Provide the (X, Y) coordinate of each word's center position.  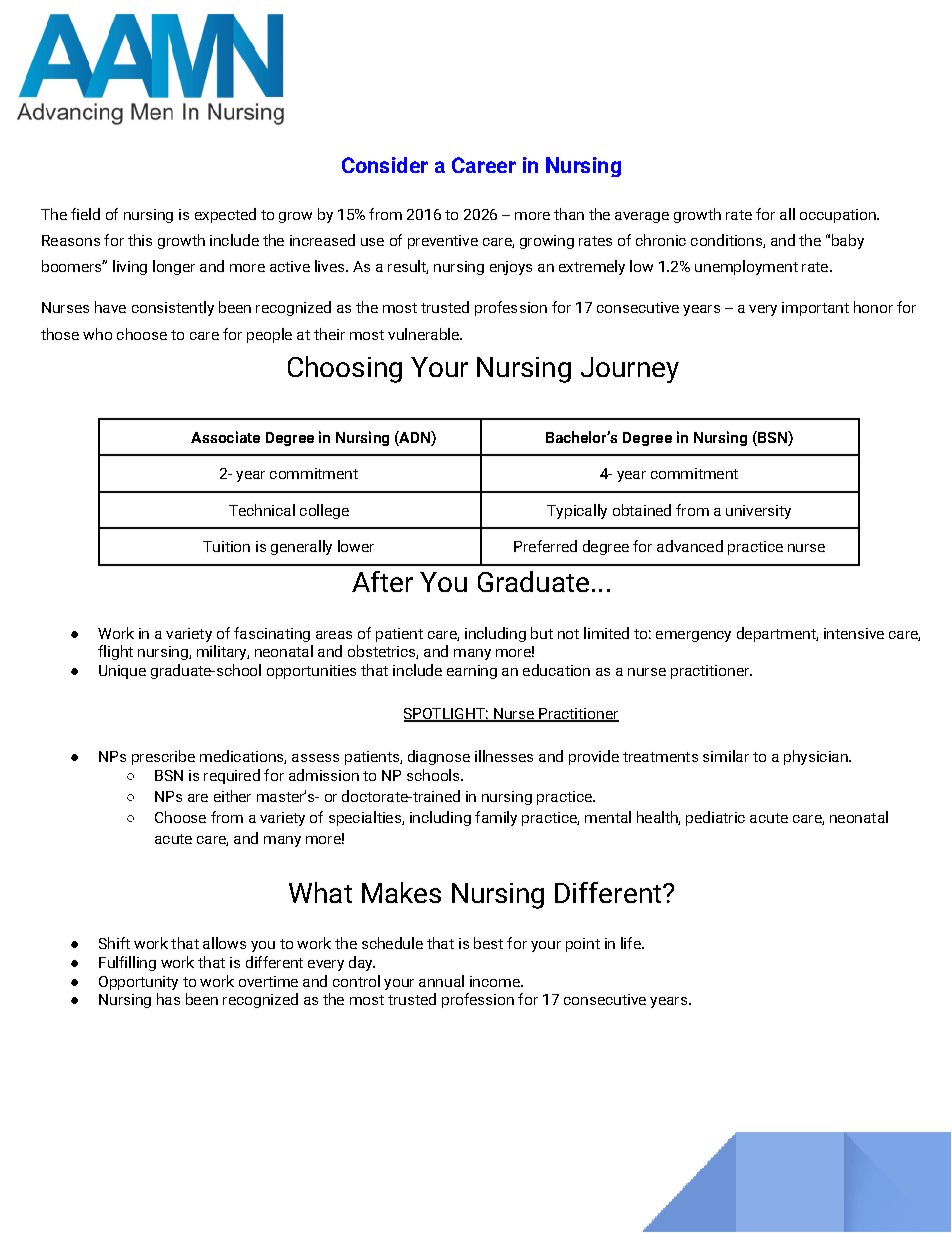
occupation (839, 216)
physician (817, 757)
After (382, 581)
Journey (630, 370)
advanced (690, 546)
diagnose (439, 757)
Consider (385, 165)
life (632, 943)
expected (225, 215)
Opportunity (138, 983)
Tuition (226, 546)
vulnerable (424, 334)
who (97, 334)
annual (441, 981)
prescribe (163, 757)
